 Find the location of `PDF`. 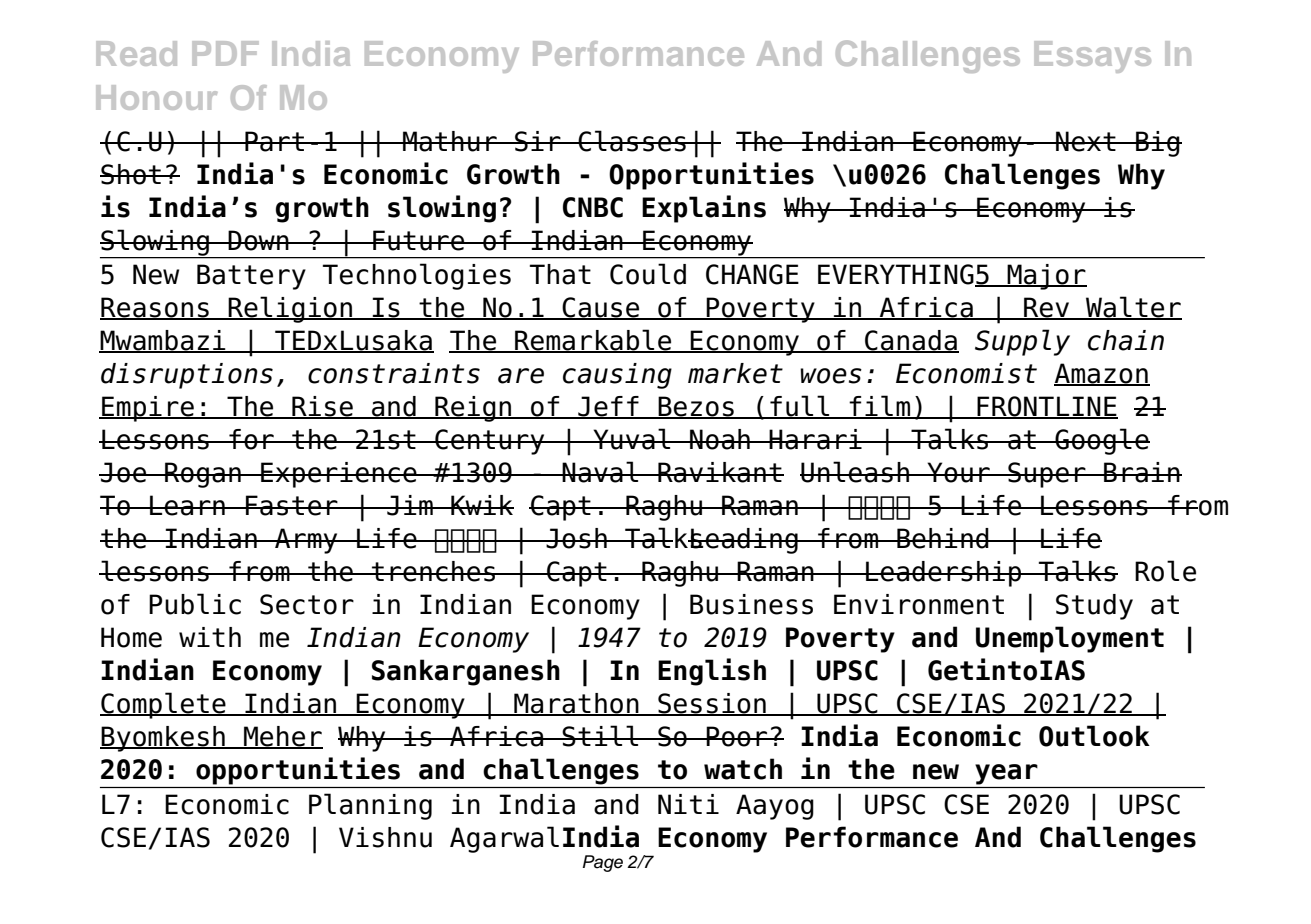

PDF is located at coordinates (225, 53).
